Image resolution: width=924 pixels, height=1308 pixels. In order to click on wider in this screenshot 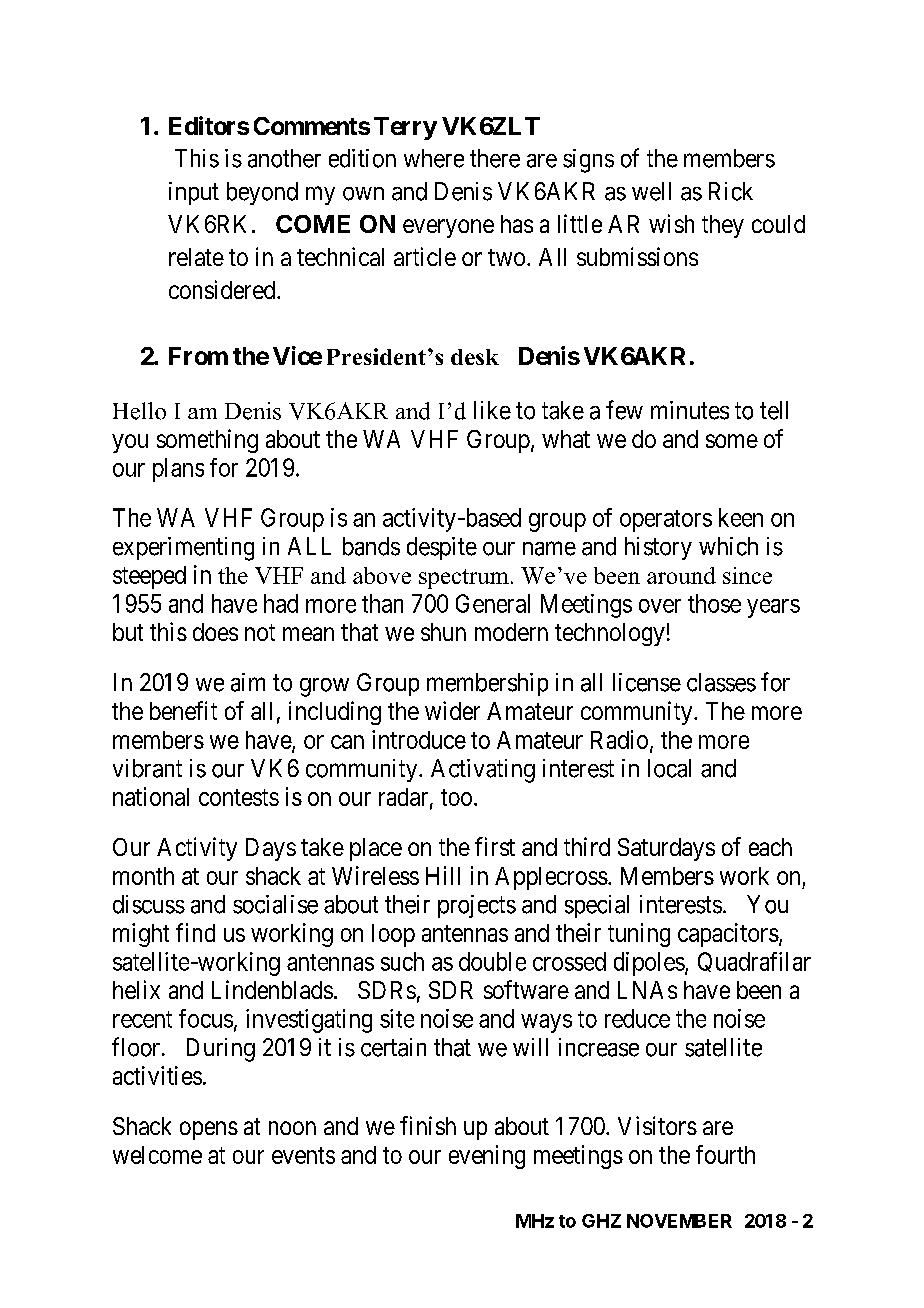, I will do `click(452, 710)`.
